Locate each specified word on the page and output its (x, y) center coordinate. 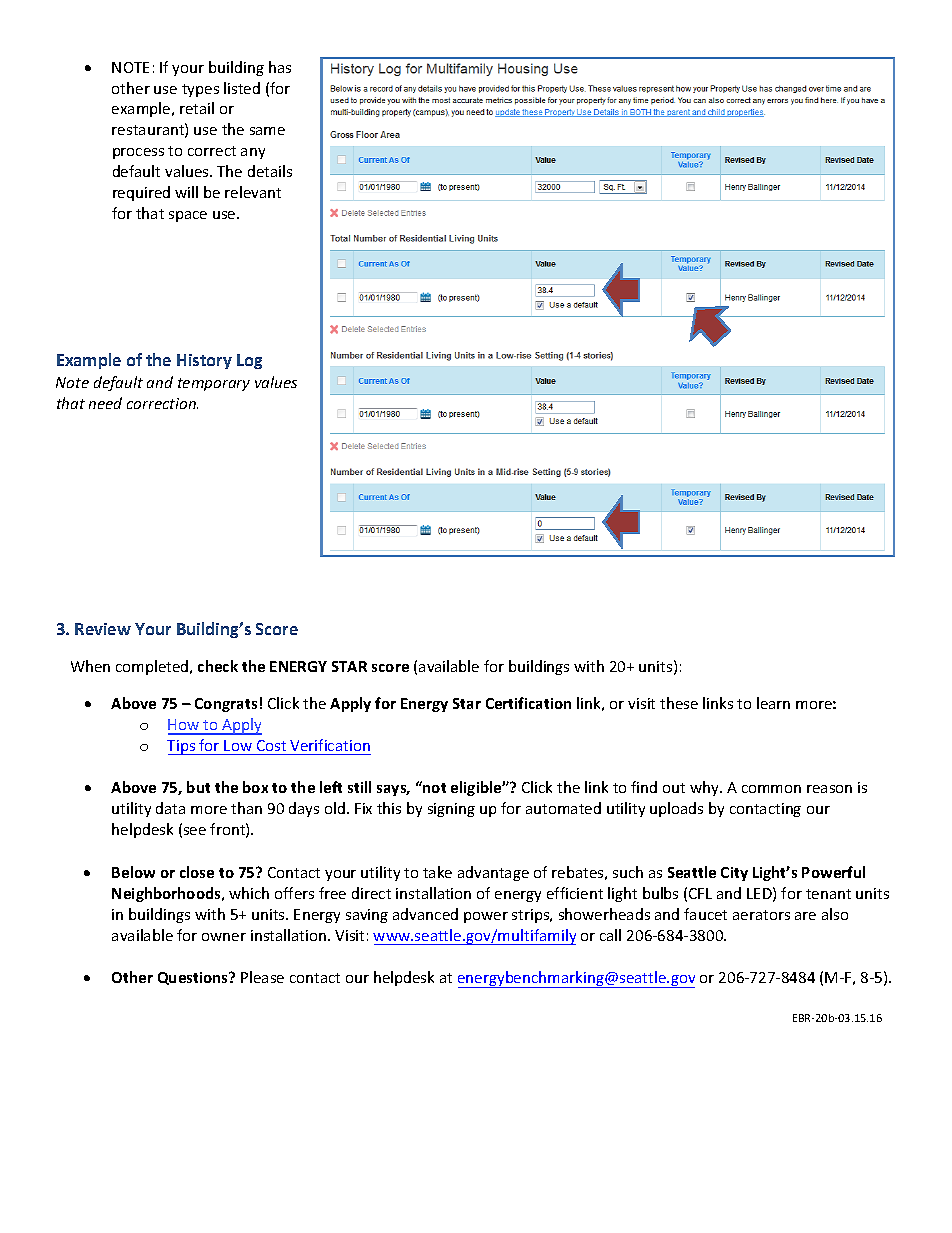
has (280, 67)
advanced (425, 914)
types (200, 90)
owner (224, 937)
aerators (761, 915)
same (267, 131)
